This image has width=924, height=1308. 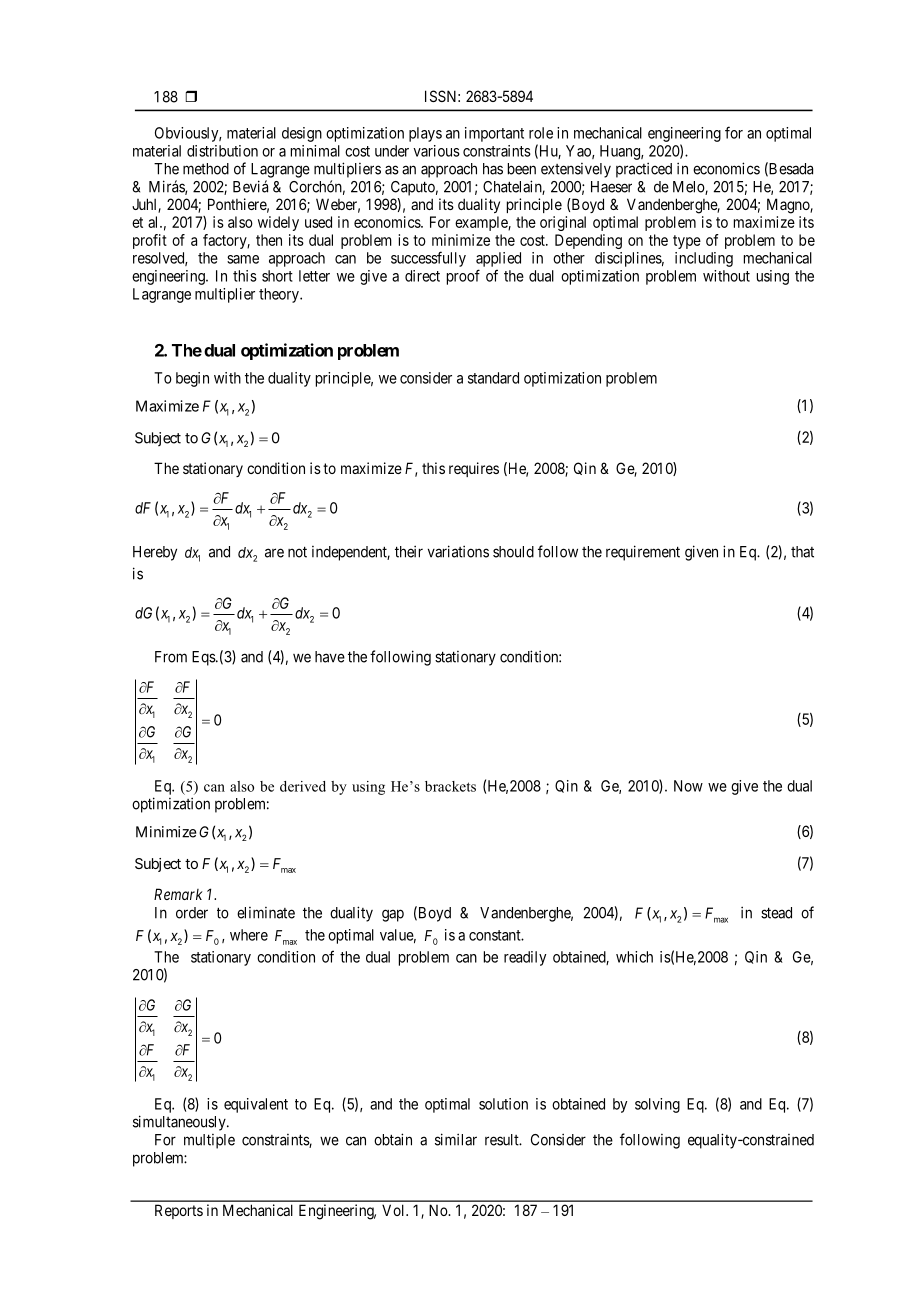 I want to click on practiced, so click(x=644, y=170).
